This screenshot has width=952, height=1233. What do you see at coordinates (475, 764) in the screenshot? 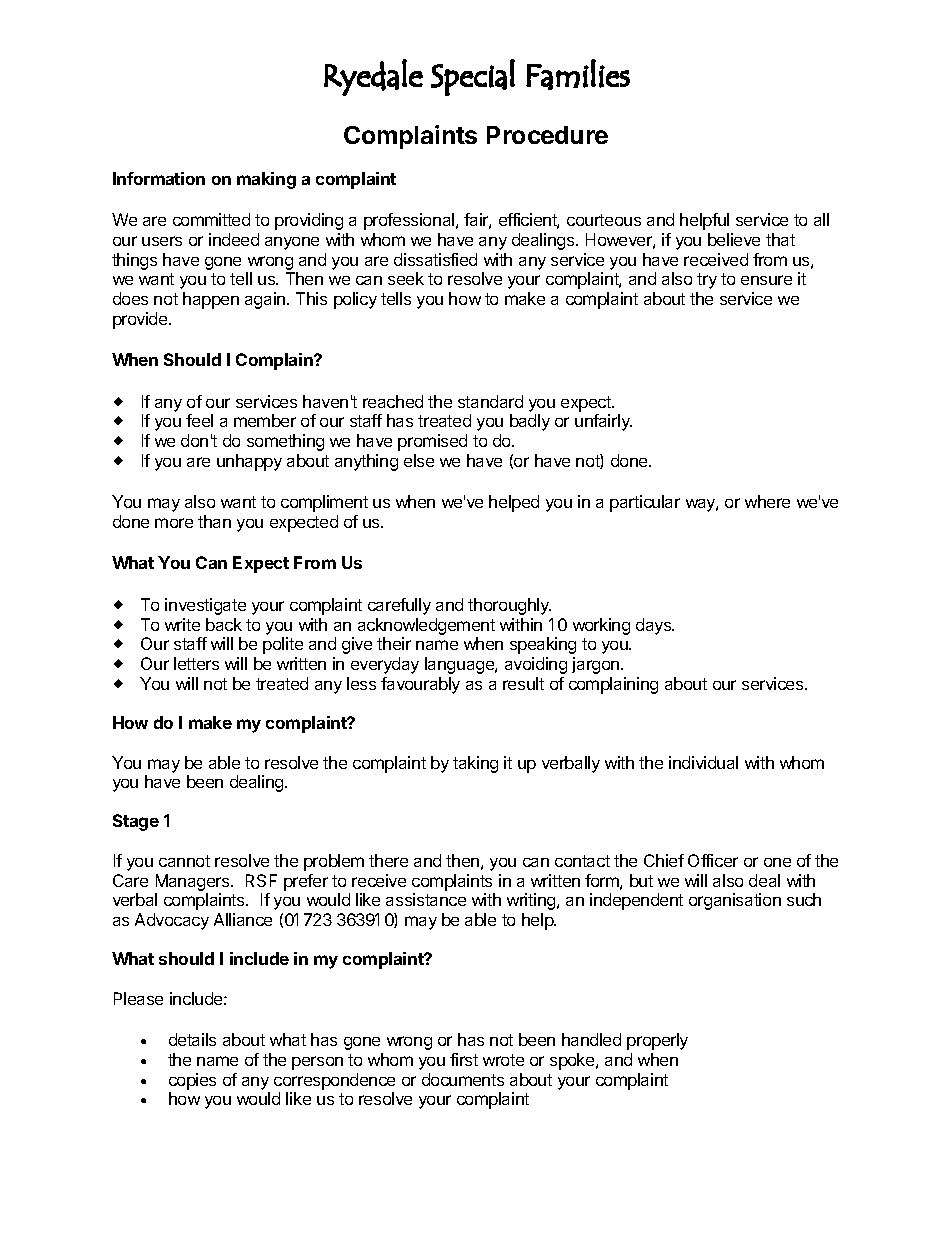
I see `taking` at bounding box center [475, 764].
